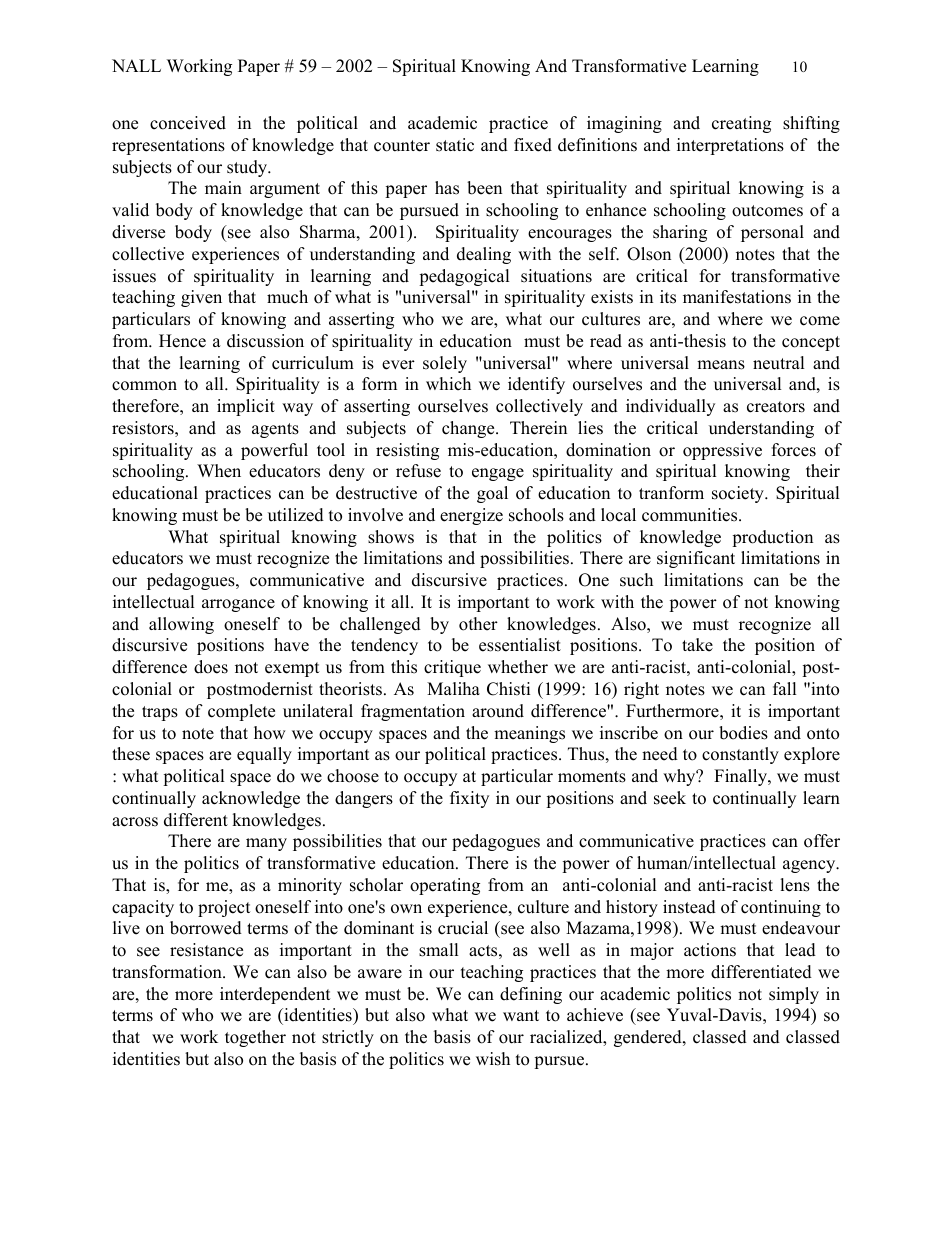  What do you see at coordinates (168, 146) in the screenshot?
I see `representations` at bounding box center [168, 146].
